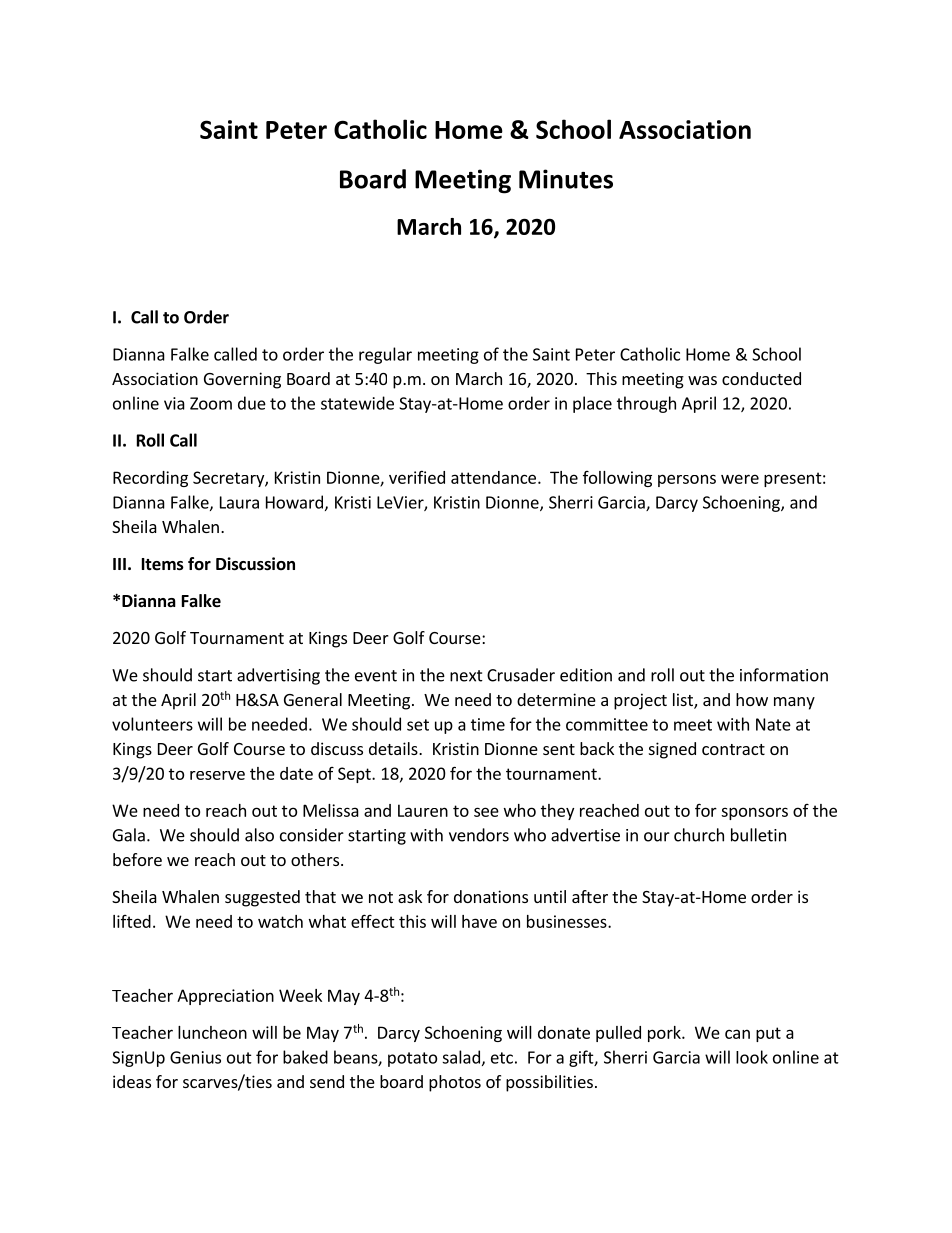 Image resolution: width=952 pixels, height=1233 pixels. What do you see at coordinates (239, 502) in the page?
I see `Laura` at bounding box center [239, 502].
